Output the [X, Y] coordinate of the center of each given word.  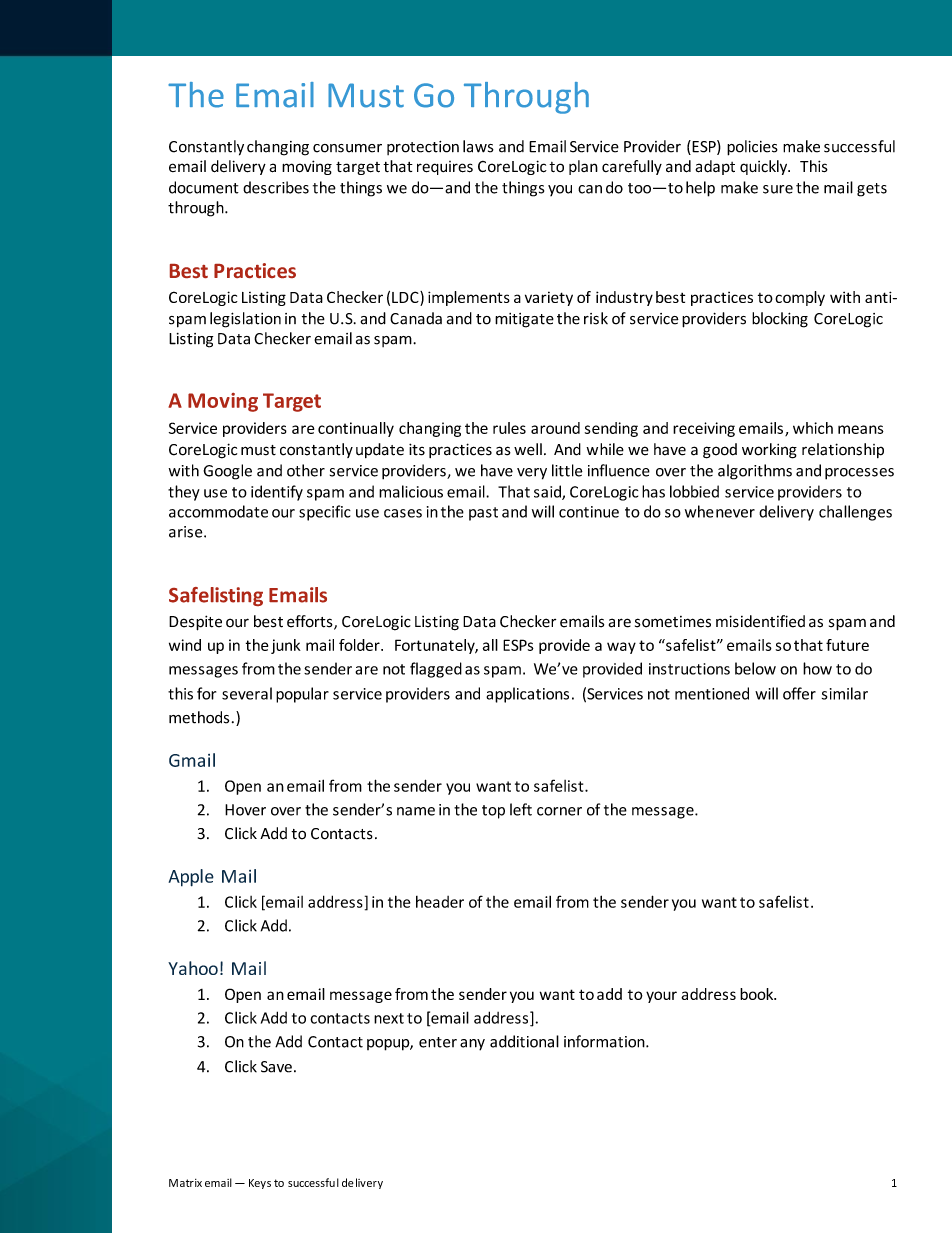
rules [509, 428]
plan [583, 167]
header [440, 902]
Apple [191, 878]
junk [286, 646]
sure [778, 189]
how [817, 668]
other [306, 470]
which [813, 428]
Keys [260, 1184]
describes [276, 187]
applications [527, 695]
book [758, 994]
